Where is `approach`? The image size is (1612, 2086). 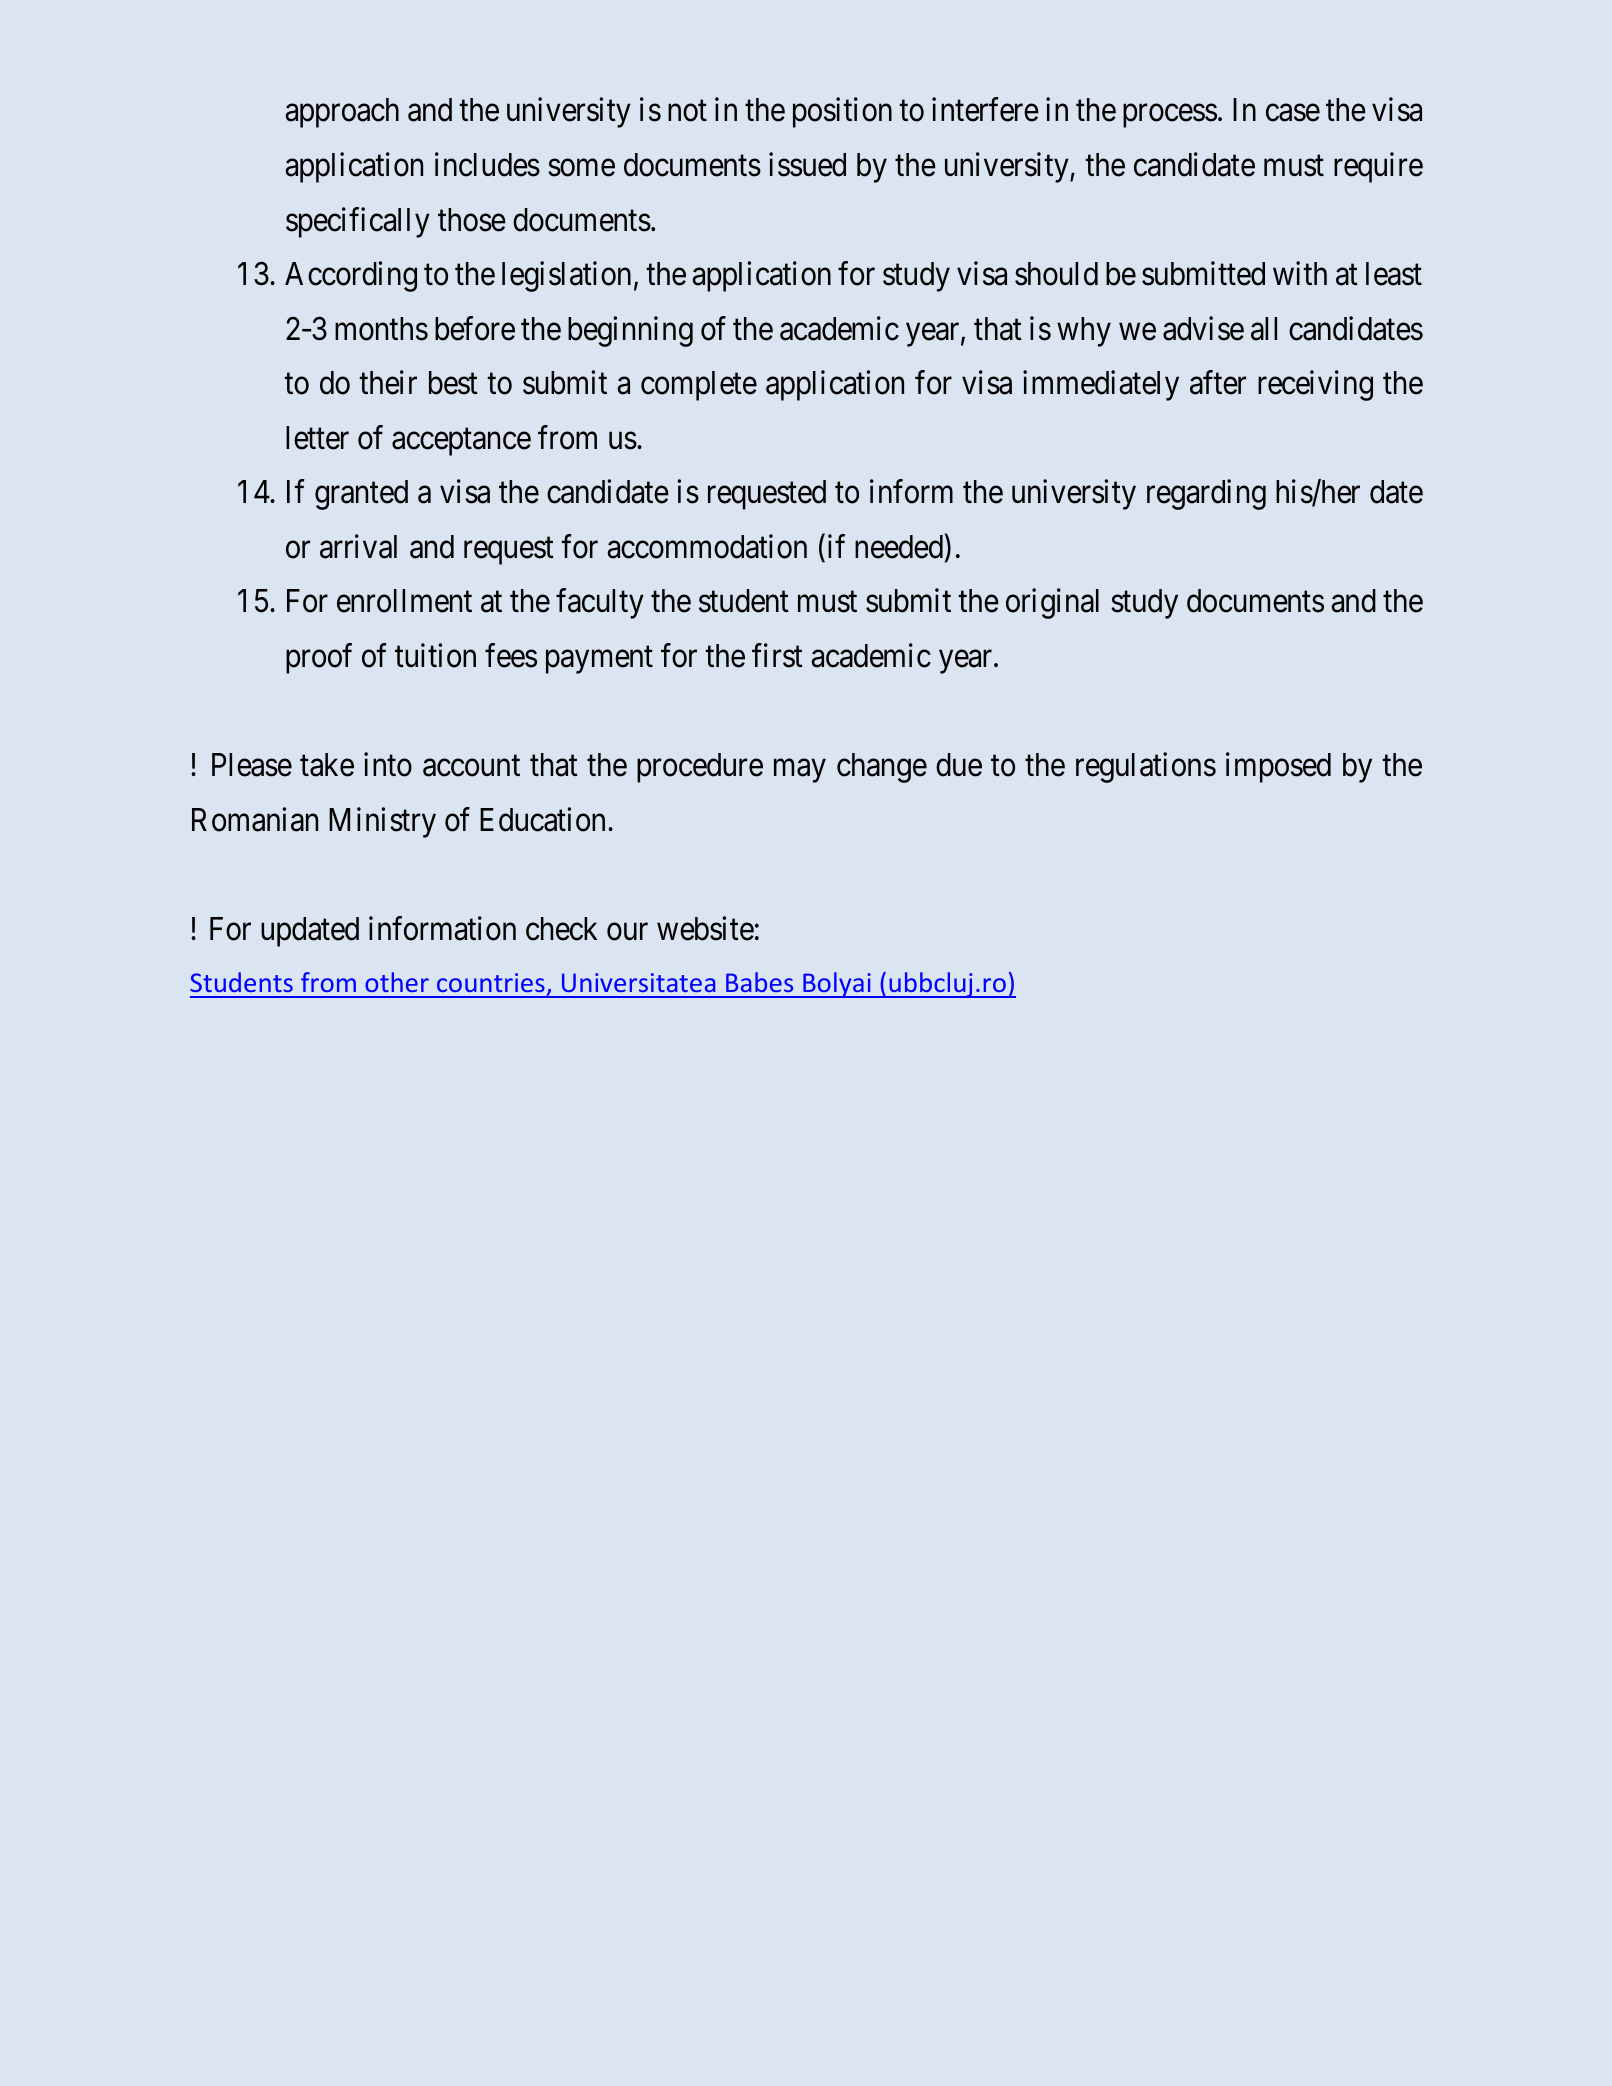 approach is located at coordinates (342, 113).
